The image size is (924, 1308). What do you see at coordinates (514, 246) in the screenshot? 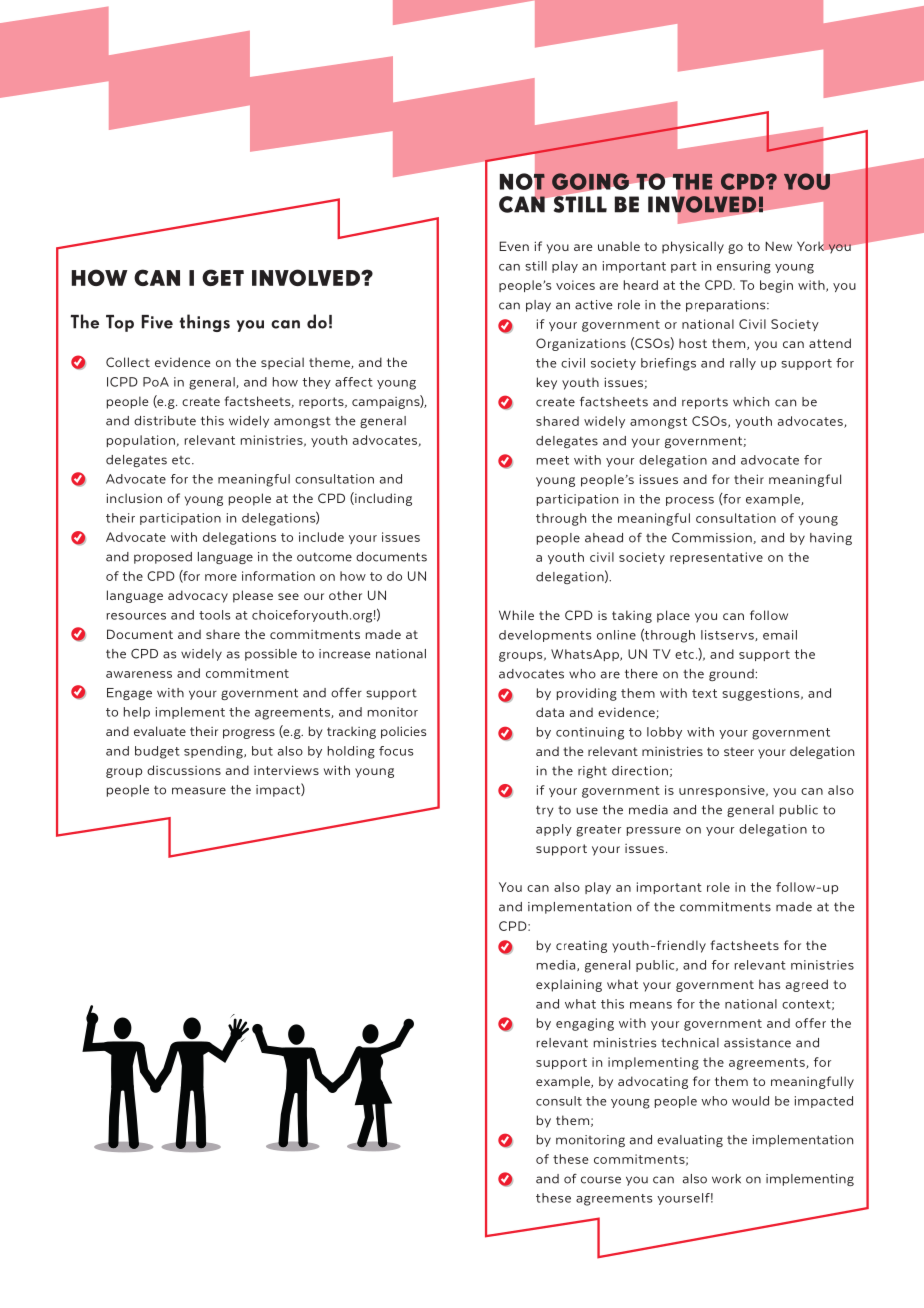
I see `Even` at bounding box center [514, 246].
